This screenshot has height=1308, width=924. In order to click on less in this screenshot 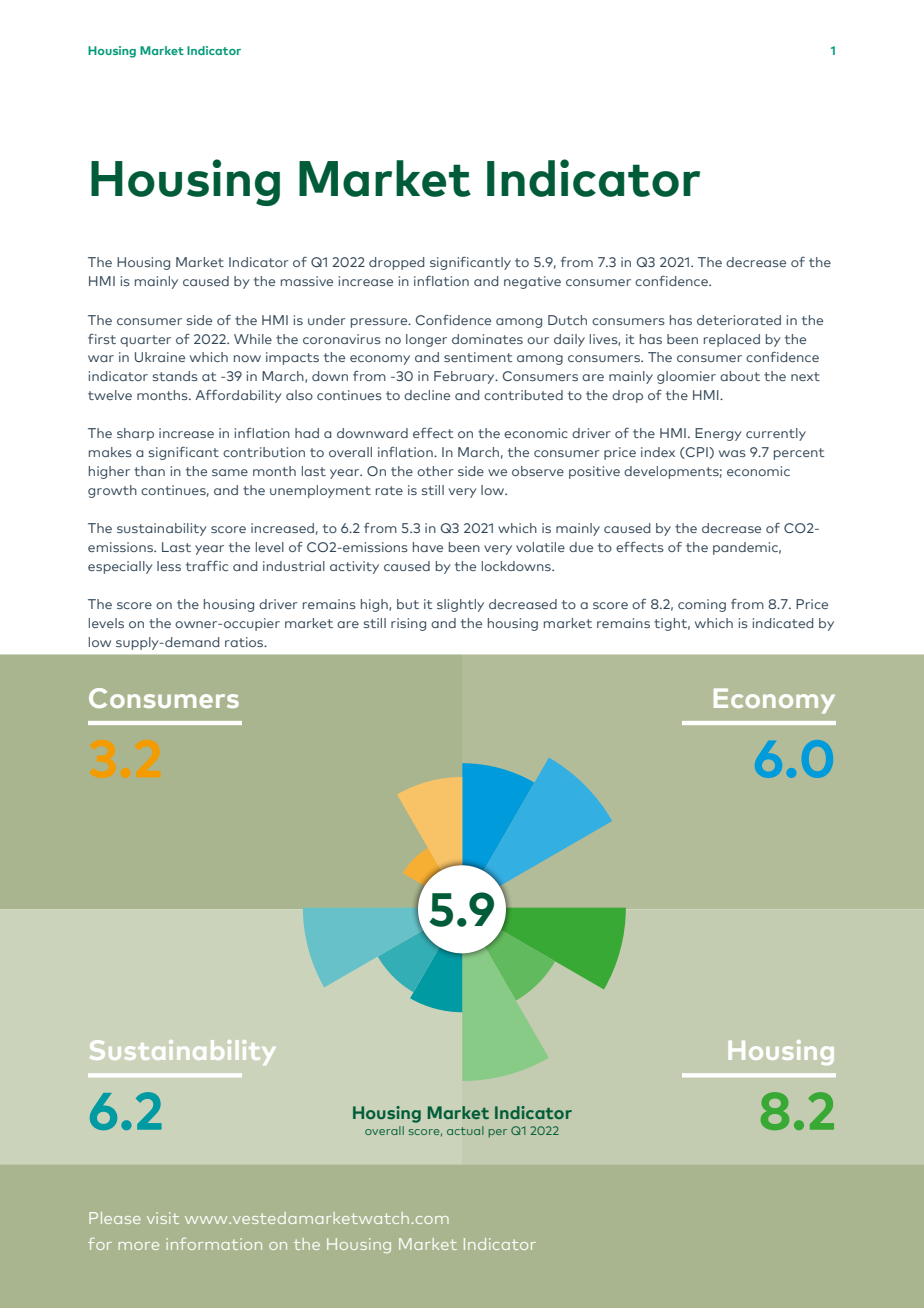, I will do `click(169, 566)`.
